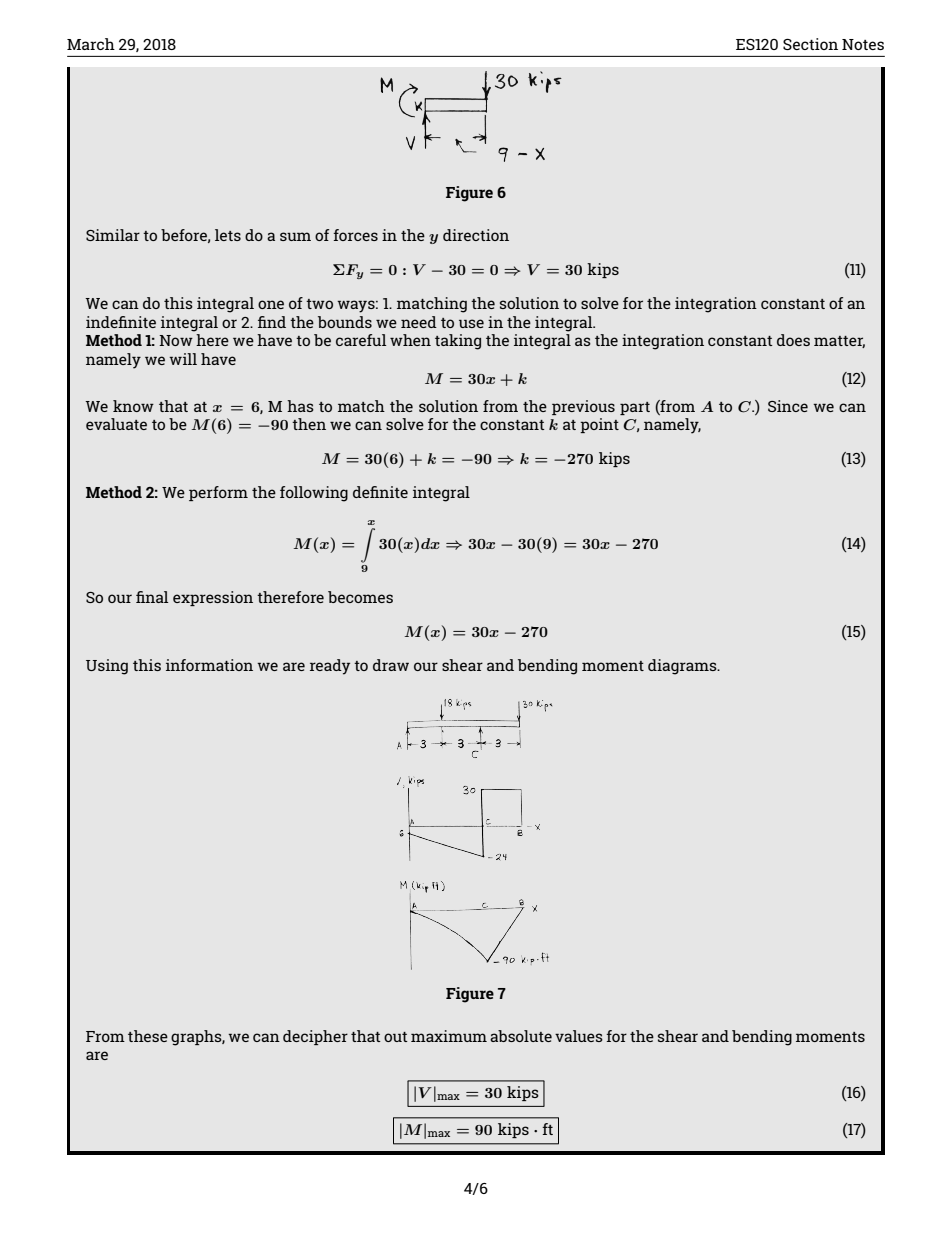 This screenshot has height=1233, width=952. I want to click on will, so click(183, 359).
